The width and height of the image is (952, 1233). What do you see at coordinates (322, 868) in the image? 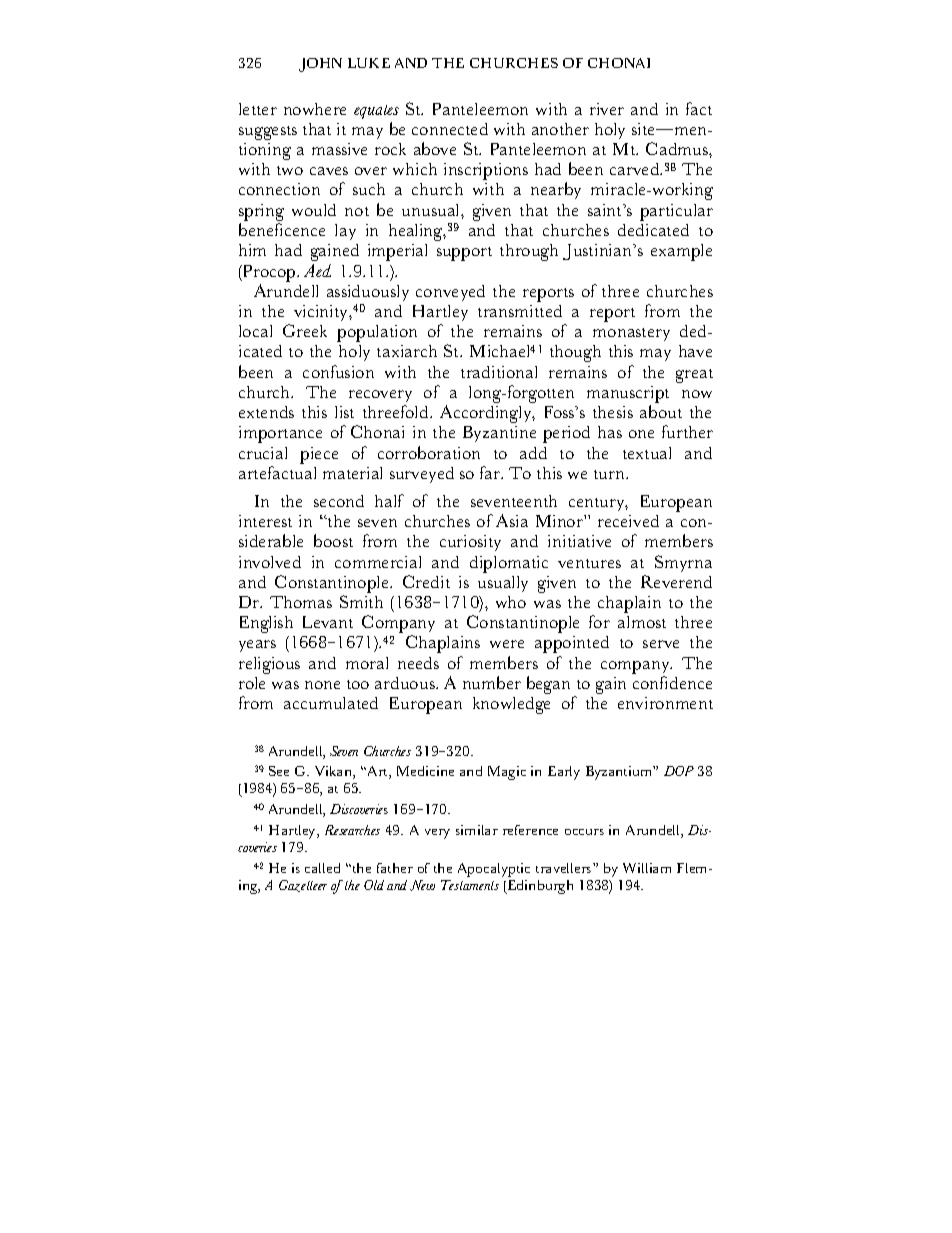
I see `called` at bounding box center [322, 868].
